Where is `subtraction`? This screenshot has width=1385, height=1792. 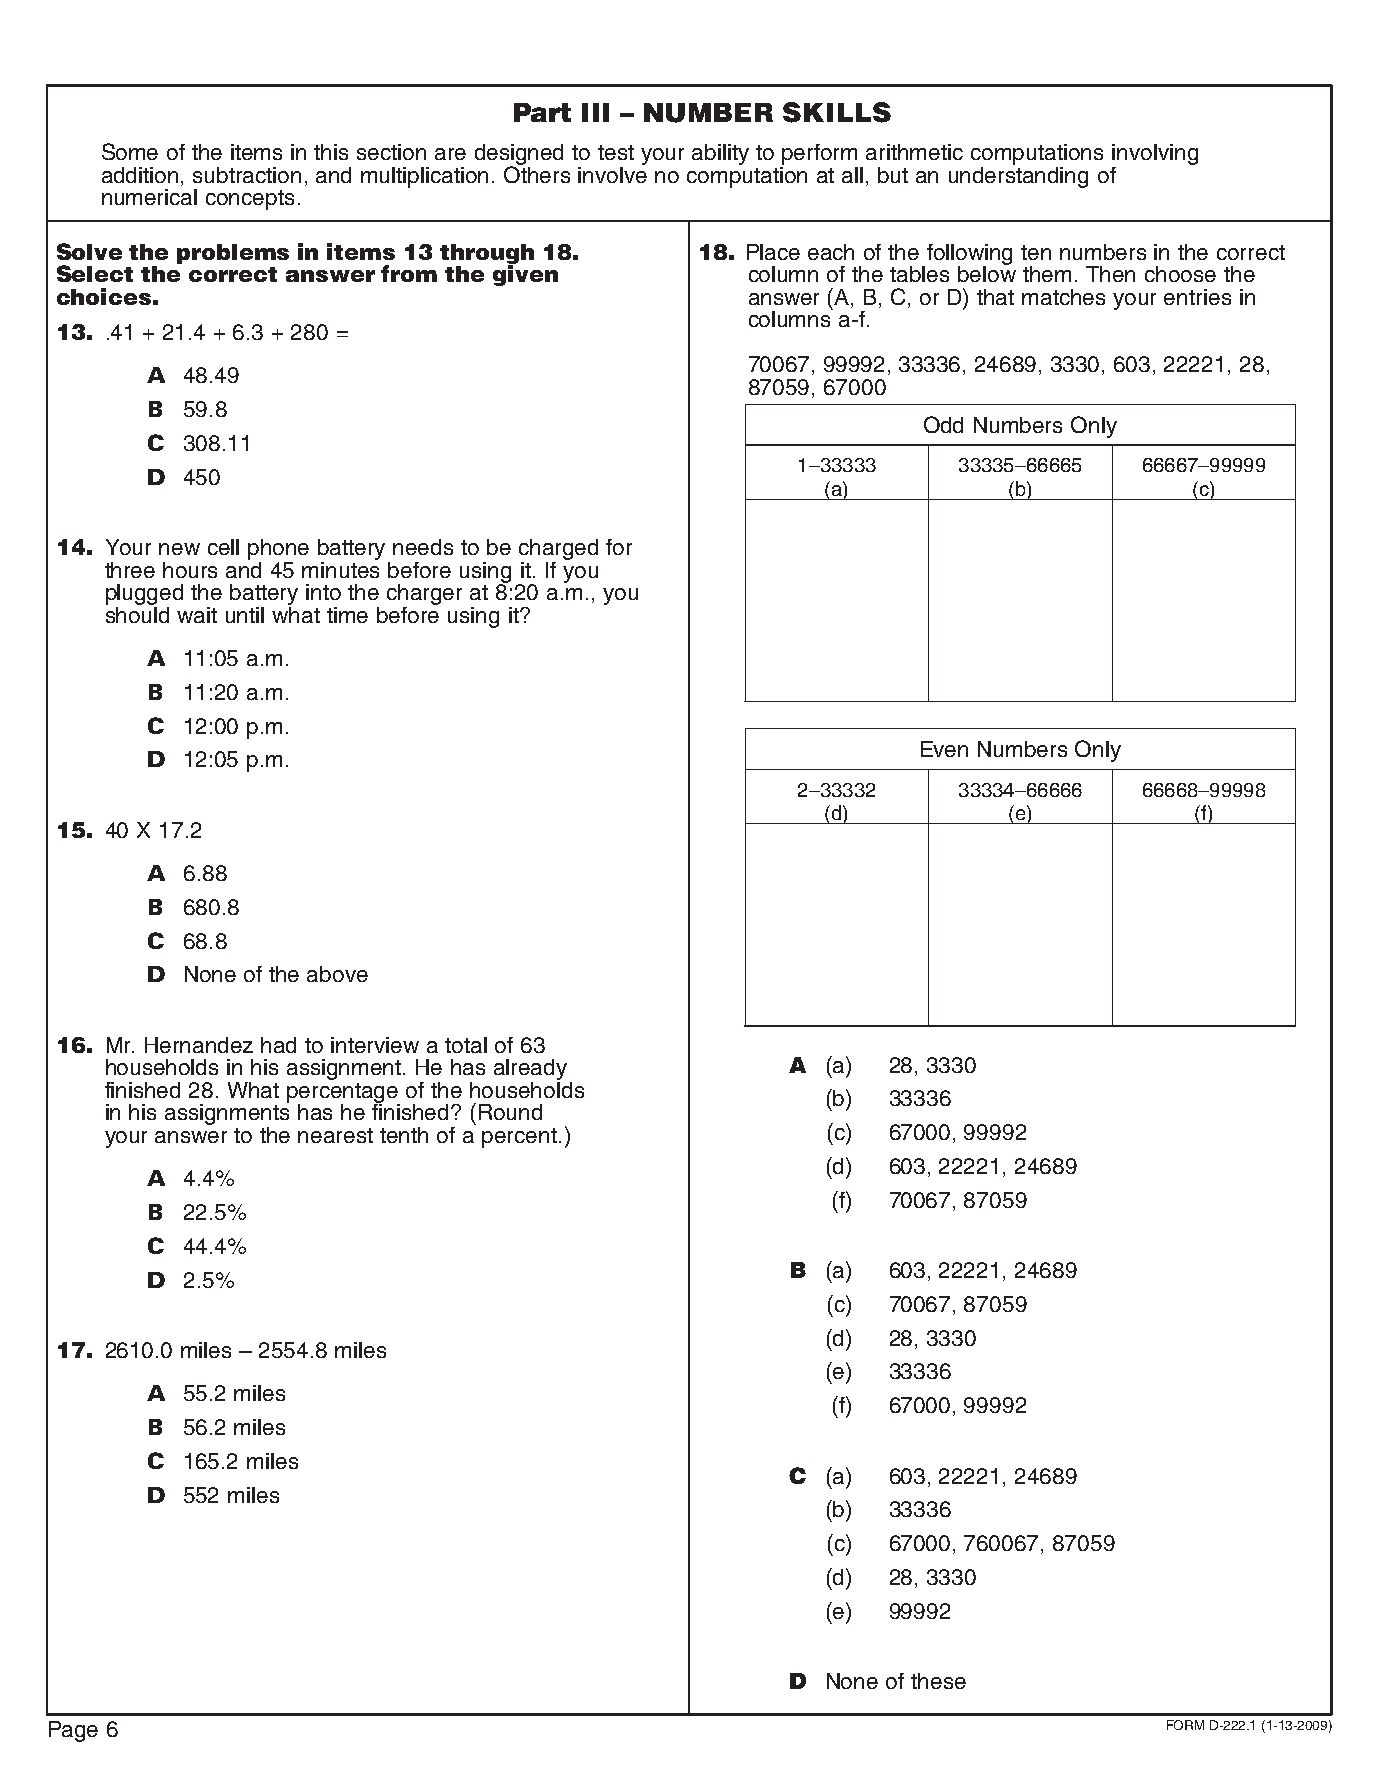 subtraction is located at coordinates (247, 175).
